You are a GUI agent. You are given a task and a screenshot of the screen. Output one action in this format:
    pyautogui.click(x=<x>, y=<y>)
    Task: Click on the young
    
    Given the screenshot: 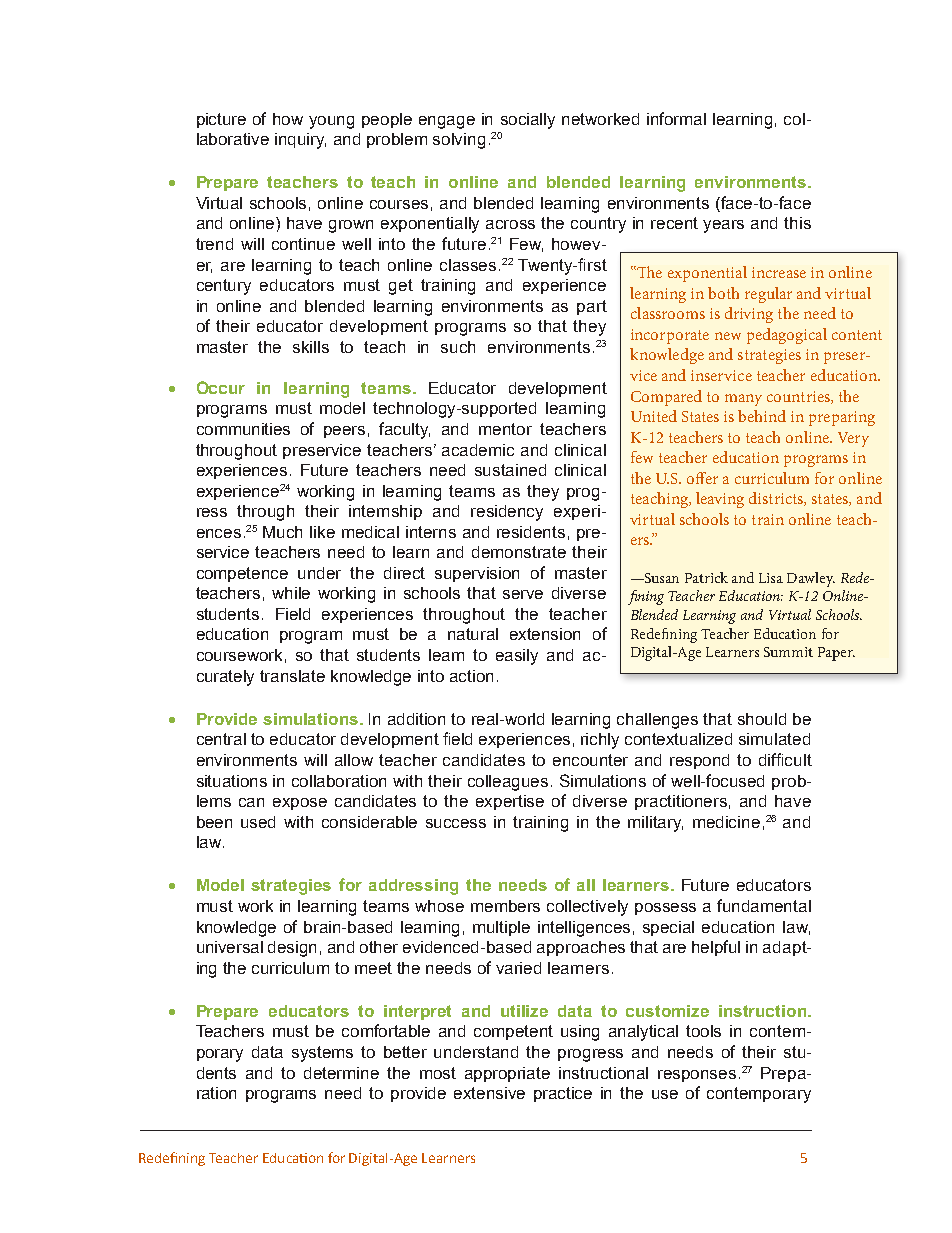 What is the action you would take?
    pyautogui.click(x=331, y=122)
